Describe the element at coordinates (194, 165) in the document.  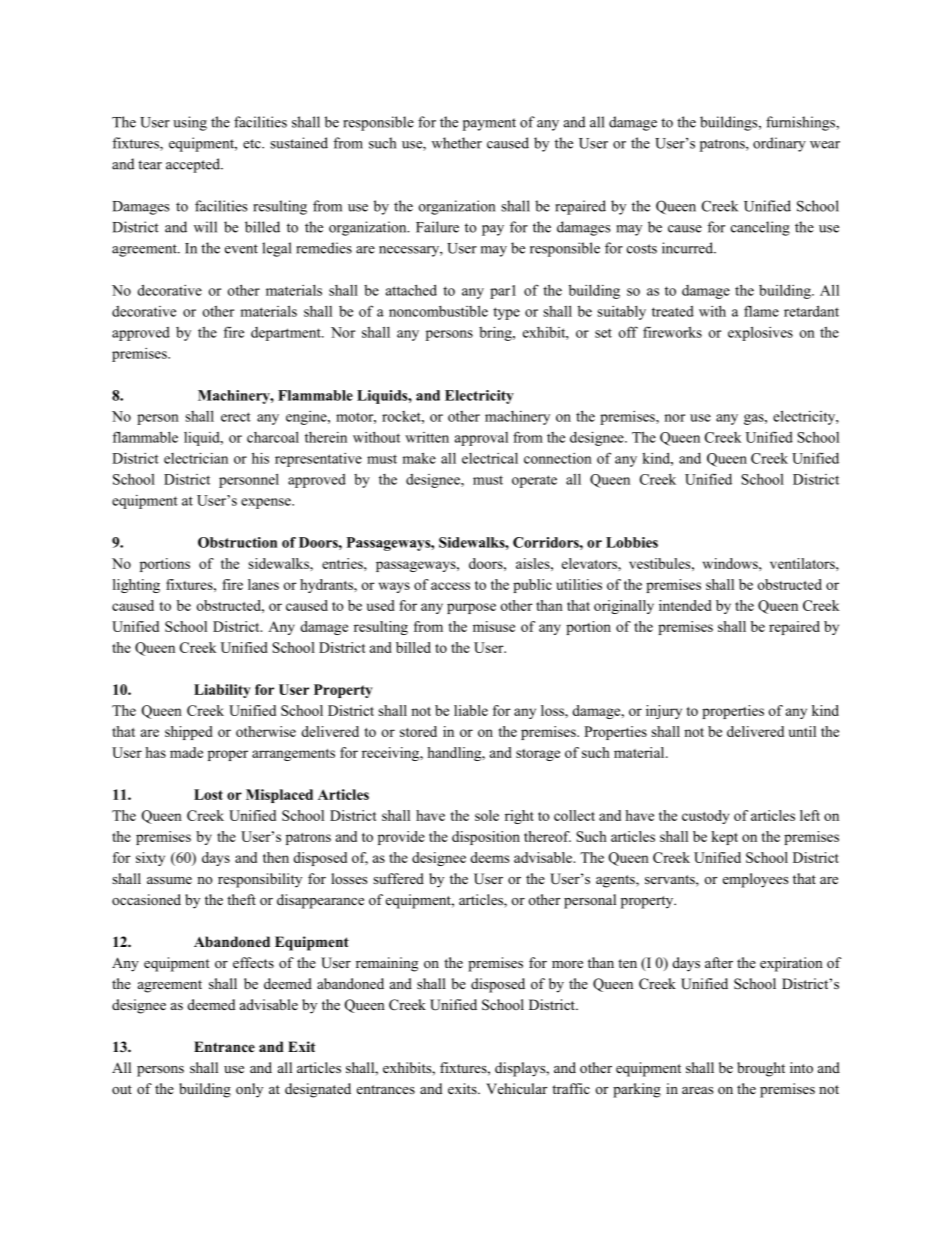
I see `accepted` at that location.
